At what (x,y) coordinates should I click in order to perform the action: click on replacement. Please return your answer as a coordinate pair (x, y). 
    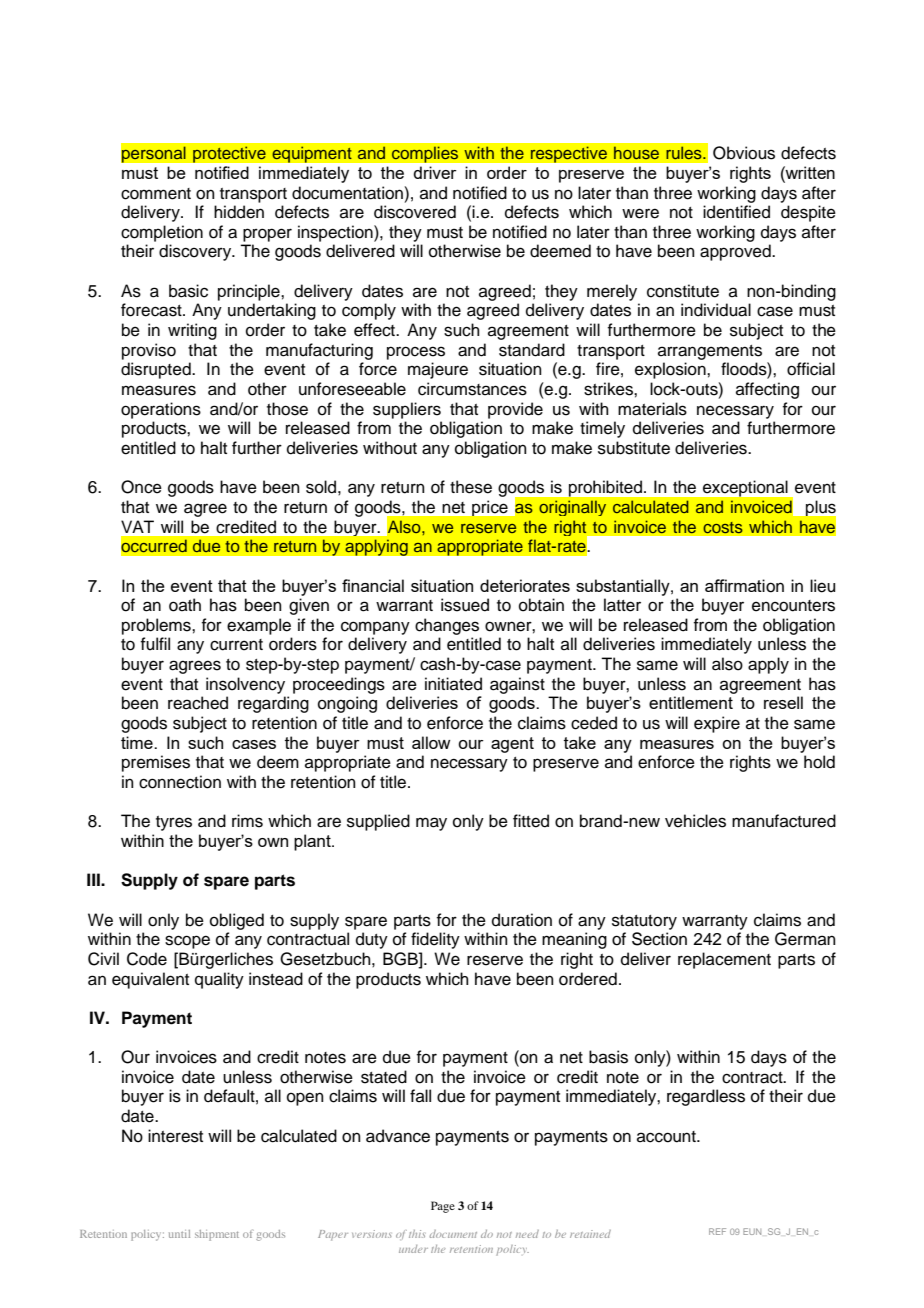
    Looking at the image, I should click on (724, 960).
